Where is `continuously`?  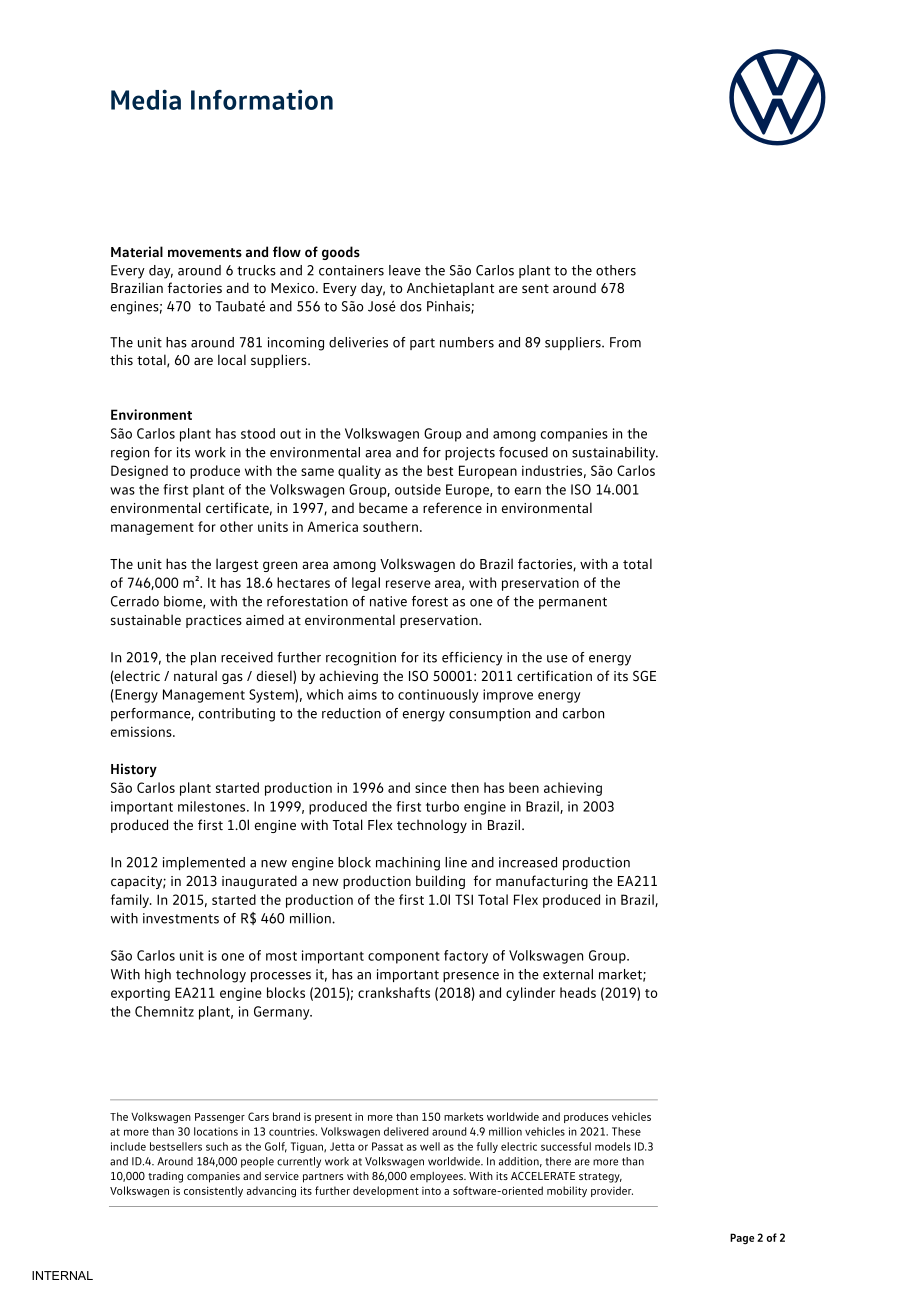
continuously is located at coordinates (438, 696).
